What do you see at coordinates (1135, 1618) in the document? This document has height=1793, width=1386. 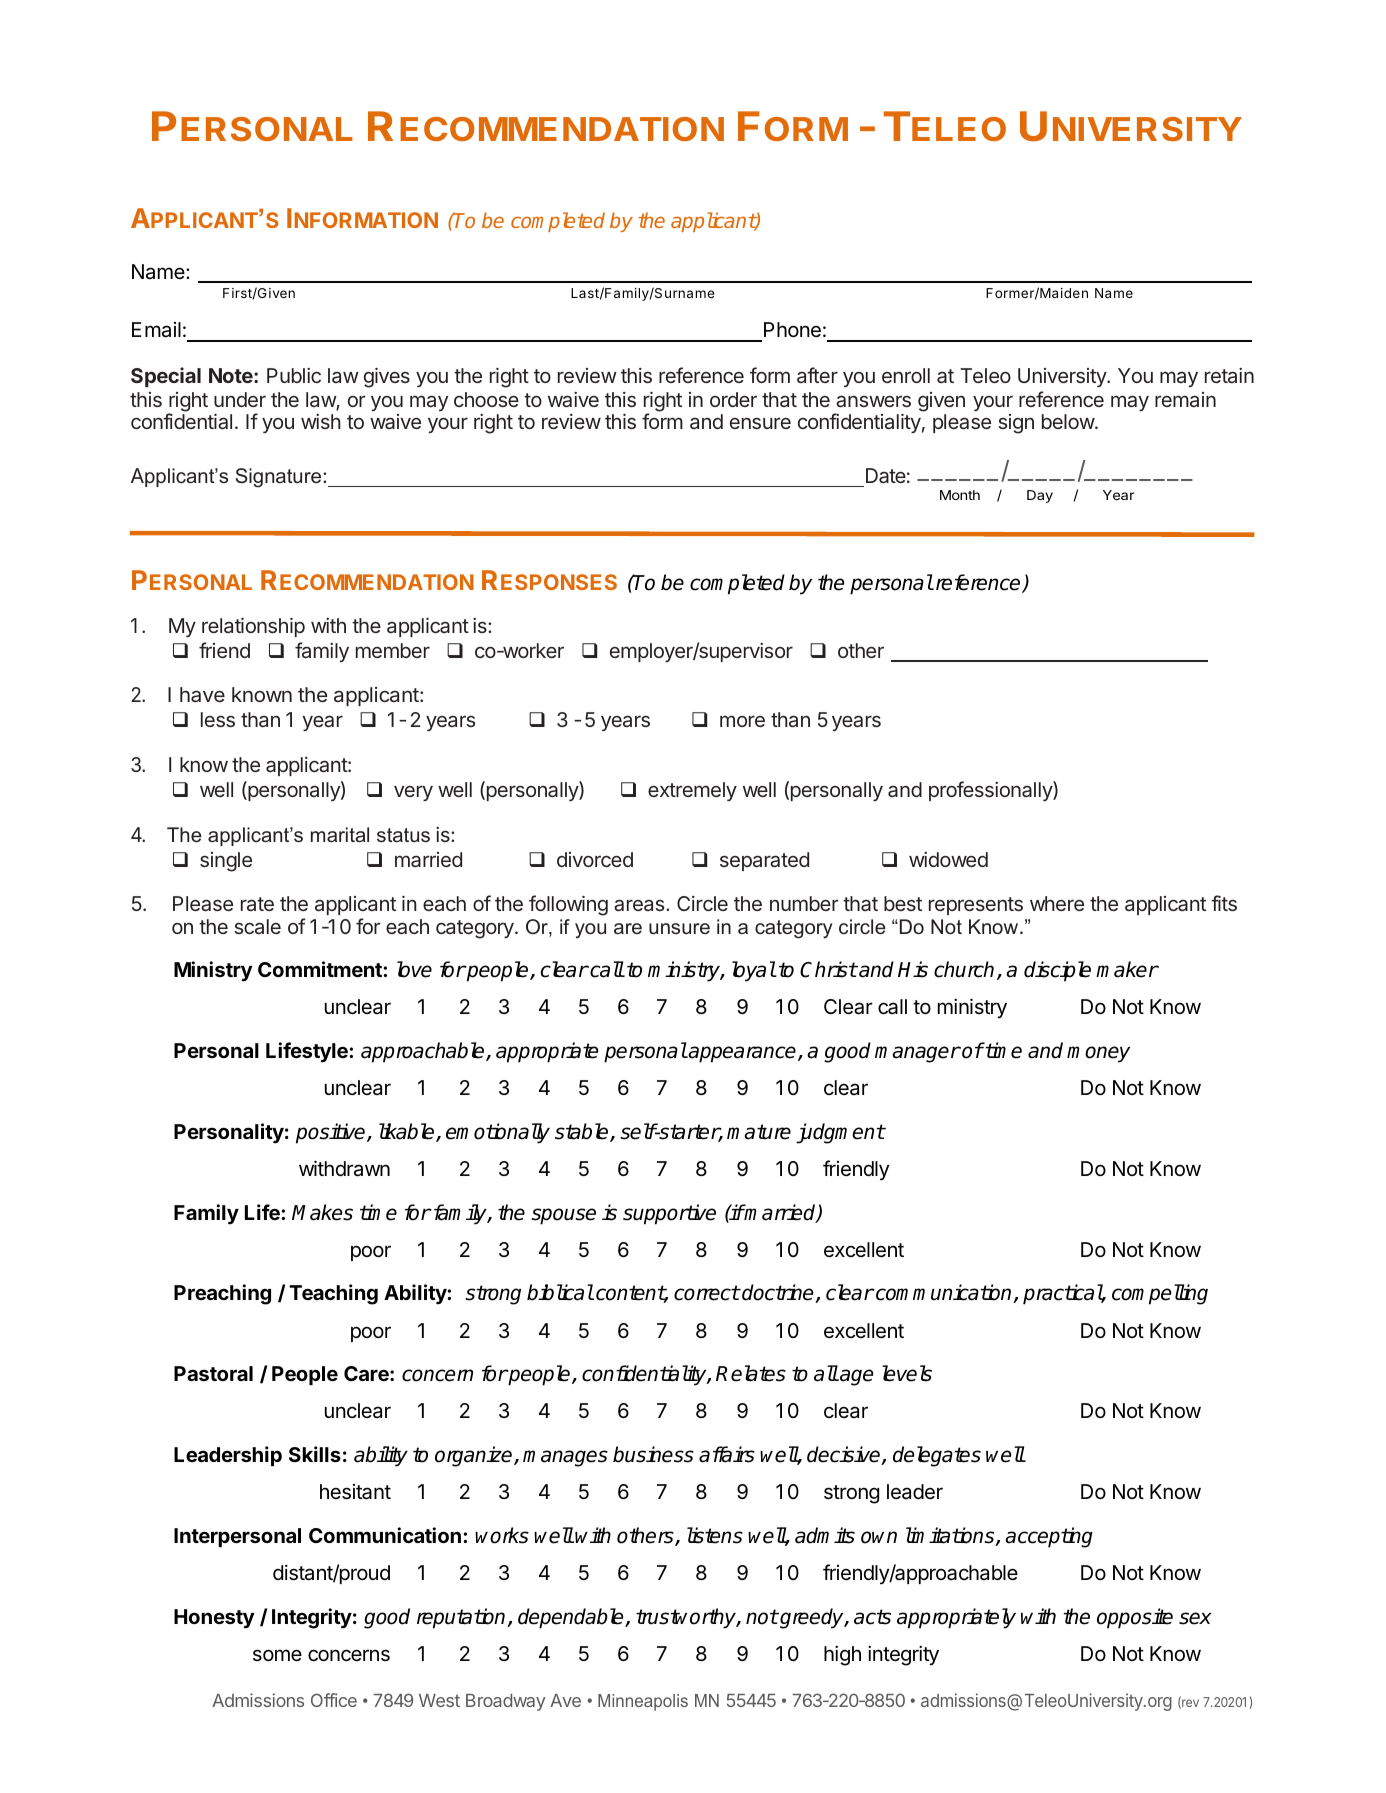 I see `opposite` at bounding box center [1135, 1618].
